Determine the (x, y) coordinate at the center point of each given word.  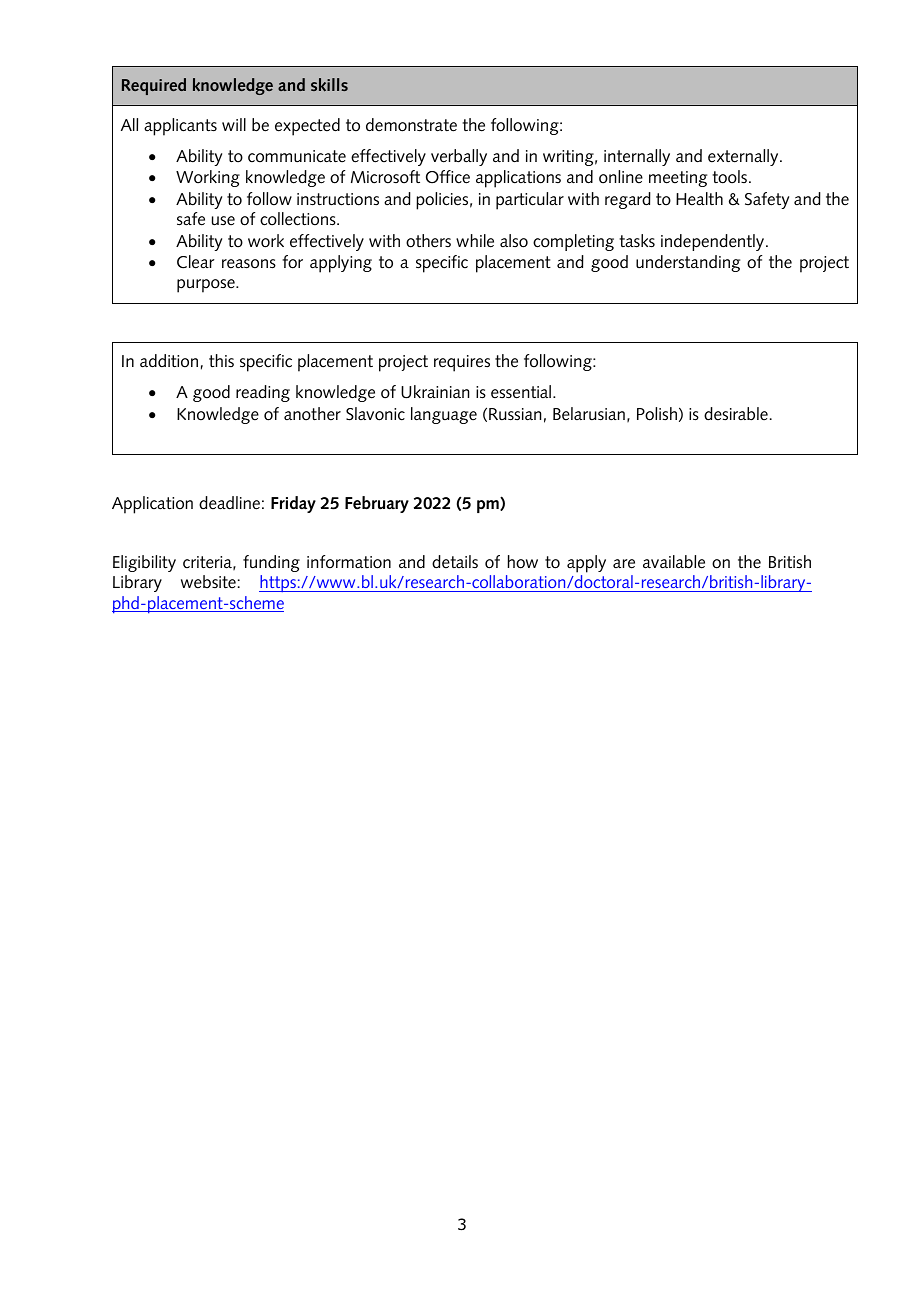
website (208, 582)
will (234, 124)
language (444, 415)
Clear (196, 262)
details (455, 562)
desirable (736, 414)
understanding (688, 263)
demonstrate (411, 125)
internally (637, 157)
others (428, 241)
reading (263, 393)
